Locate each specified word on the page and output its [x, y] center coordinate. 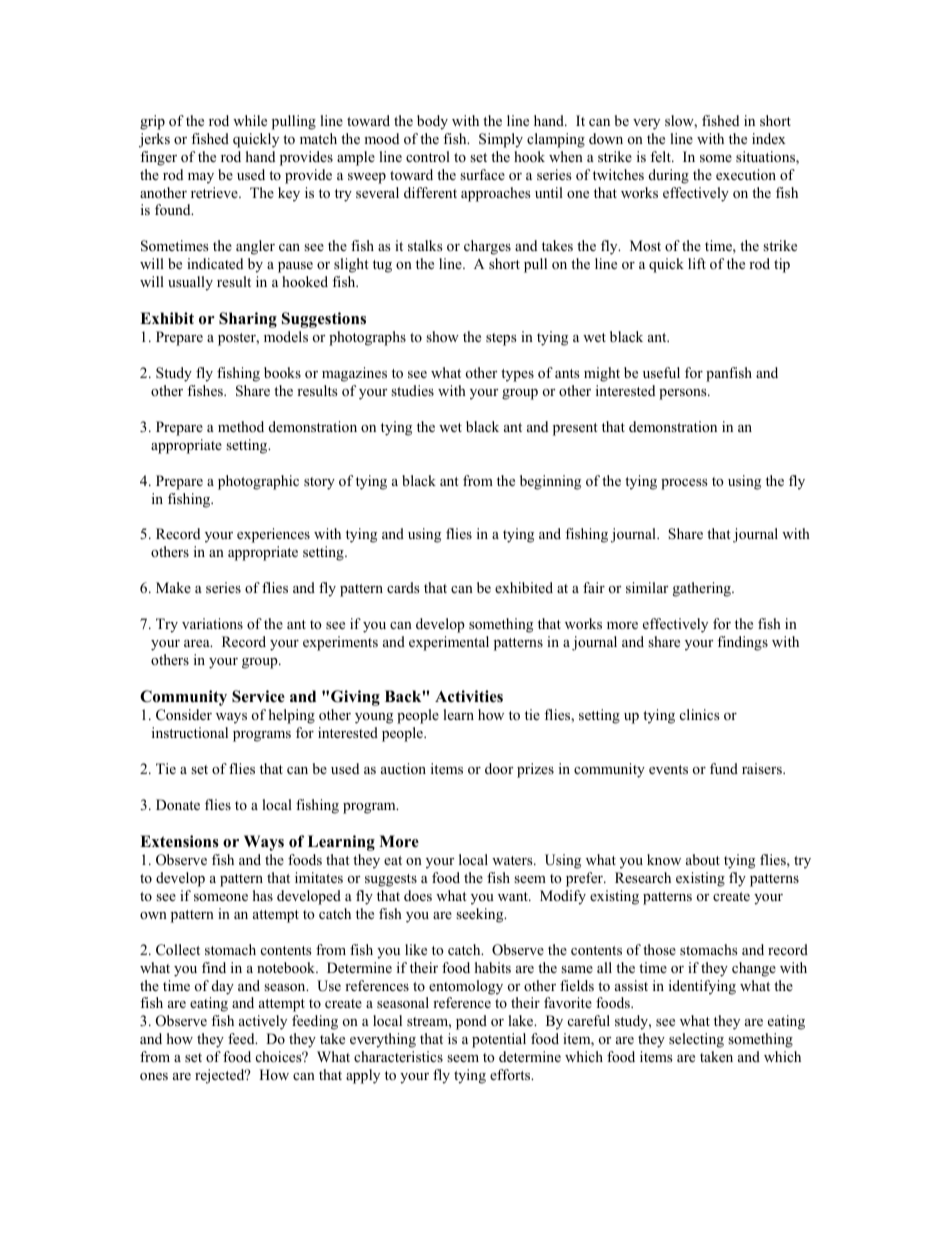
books [282, 372]
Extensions [179, 841]
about [703, 859]
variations [212, 623]
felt [661, 156]
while [250, 120]
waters [513, 860]
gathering [703, 589]
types [517, 375]
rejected [221, 1076]
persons [684, 394]
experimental [449, 643]
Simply [501, 140]
